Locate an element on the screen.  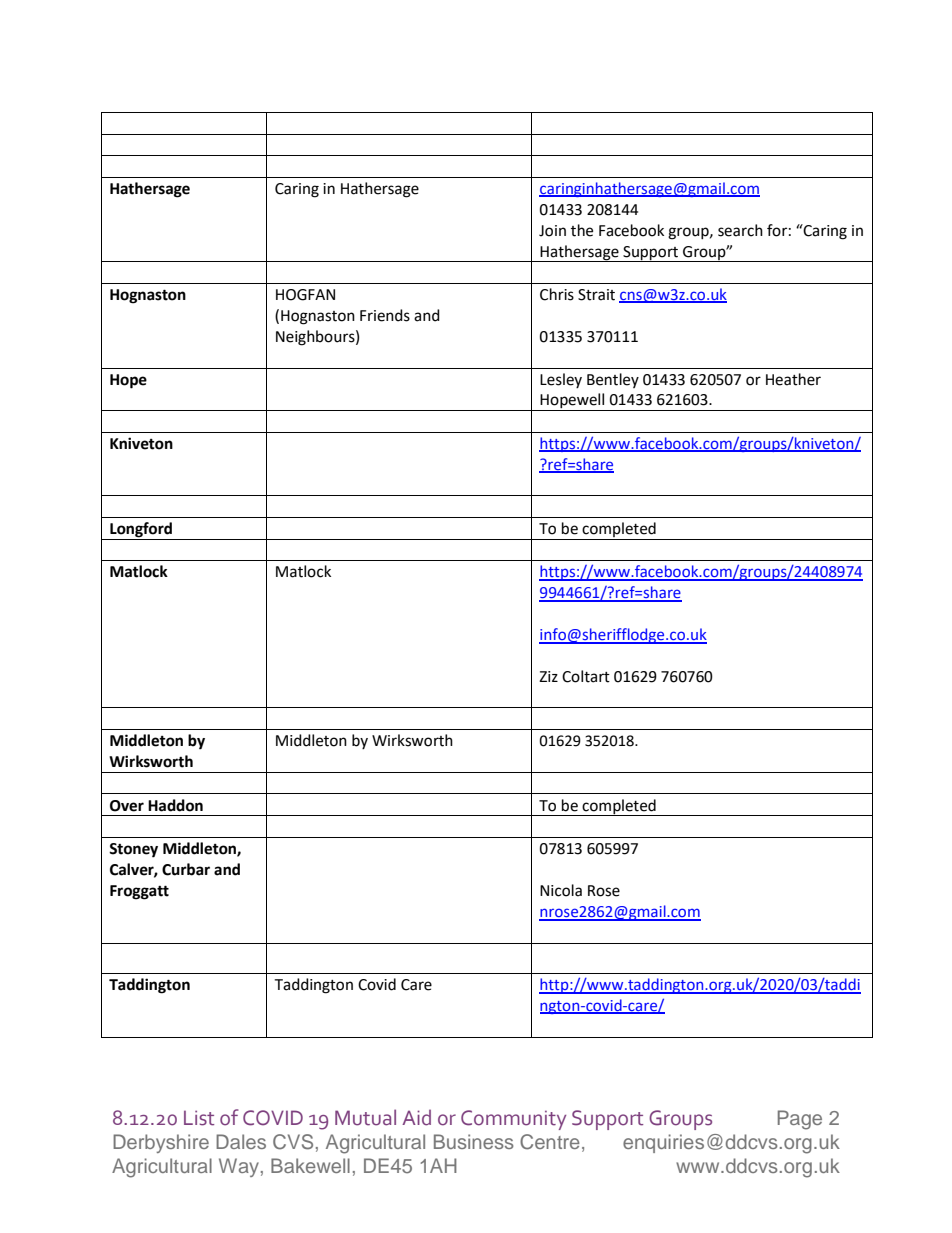
search is located at coordinates (740, 230).
